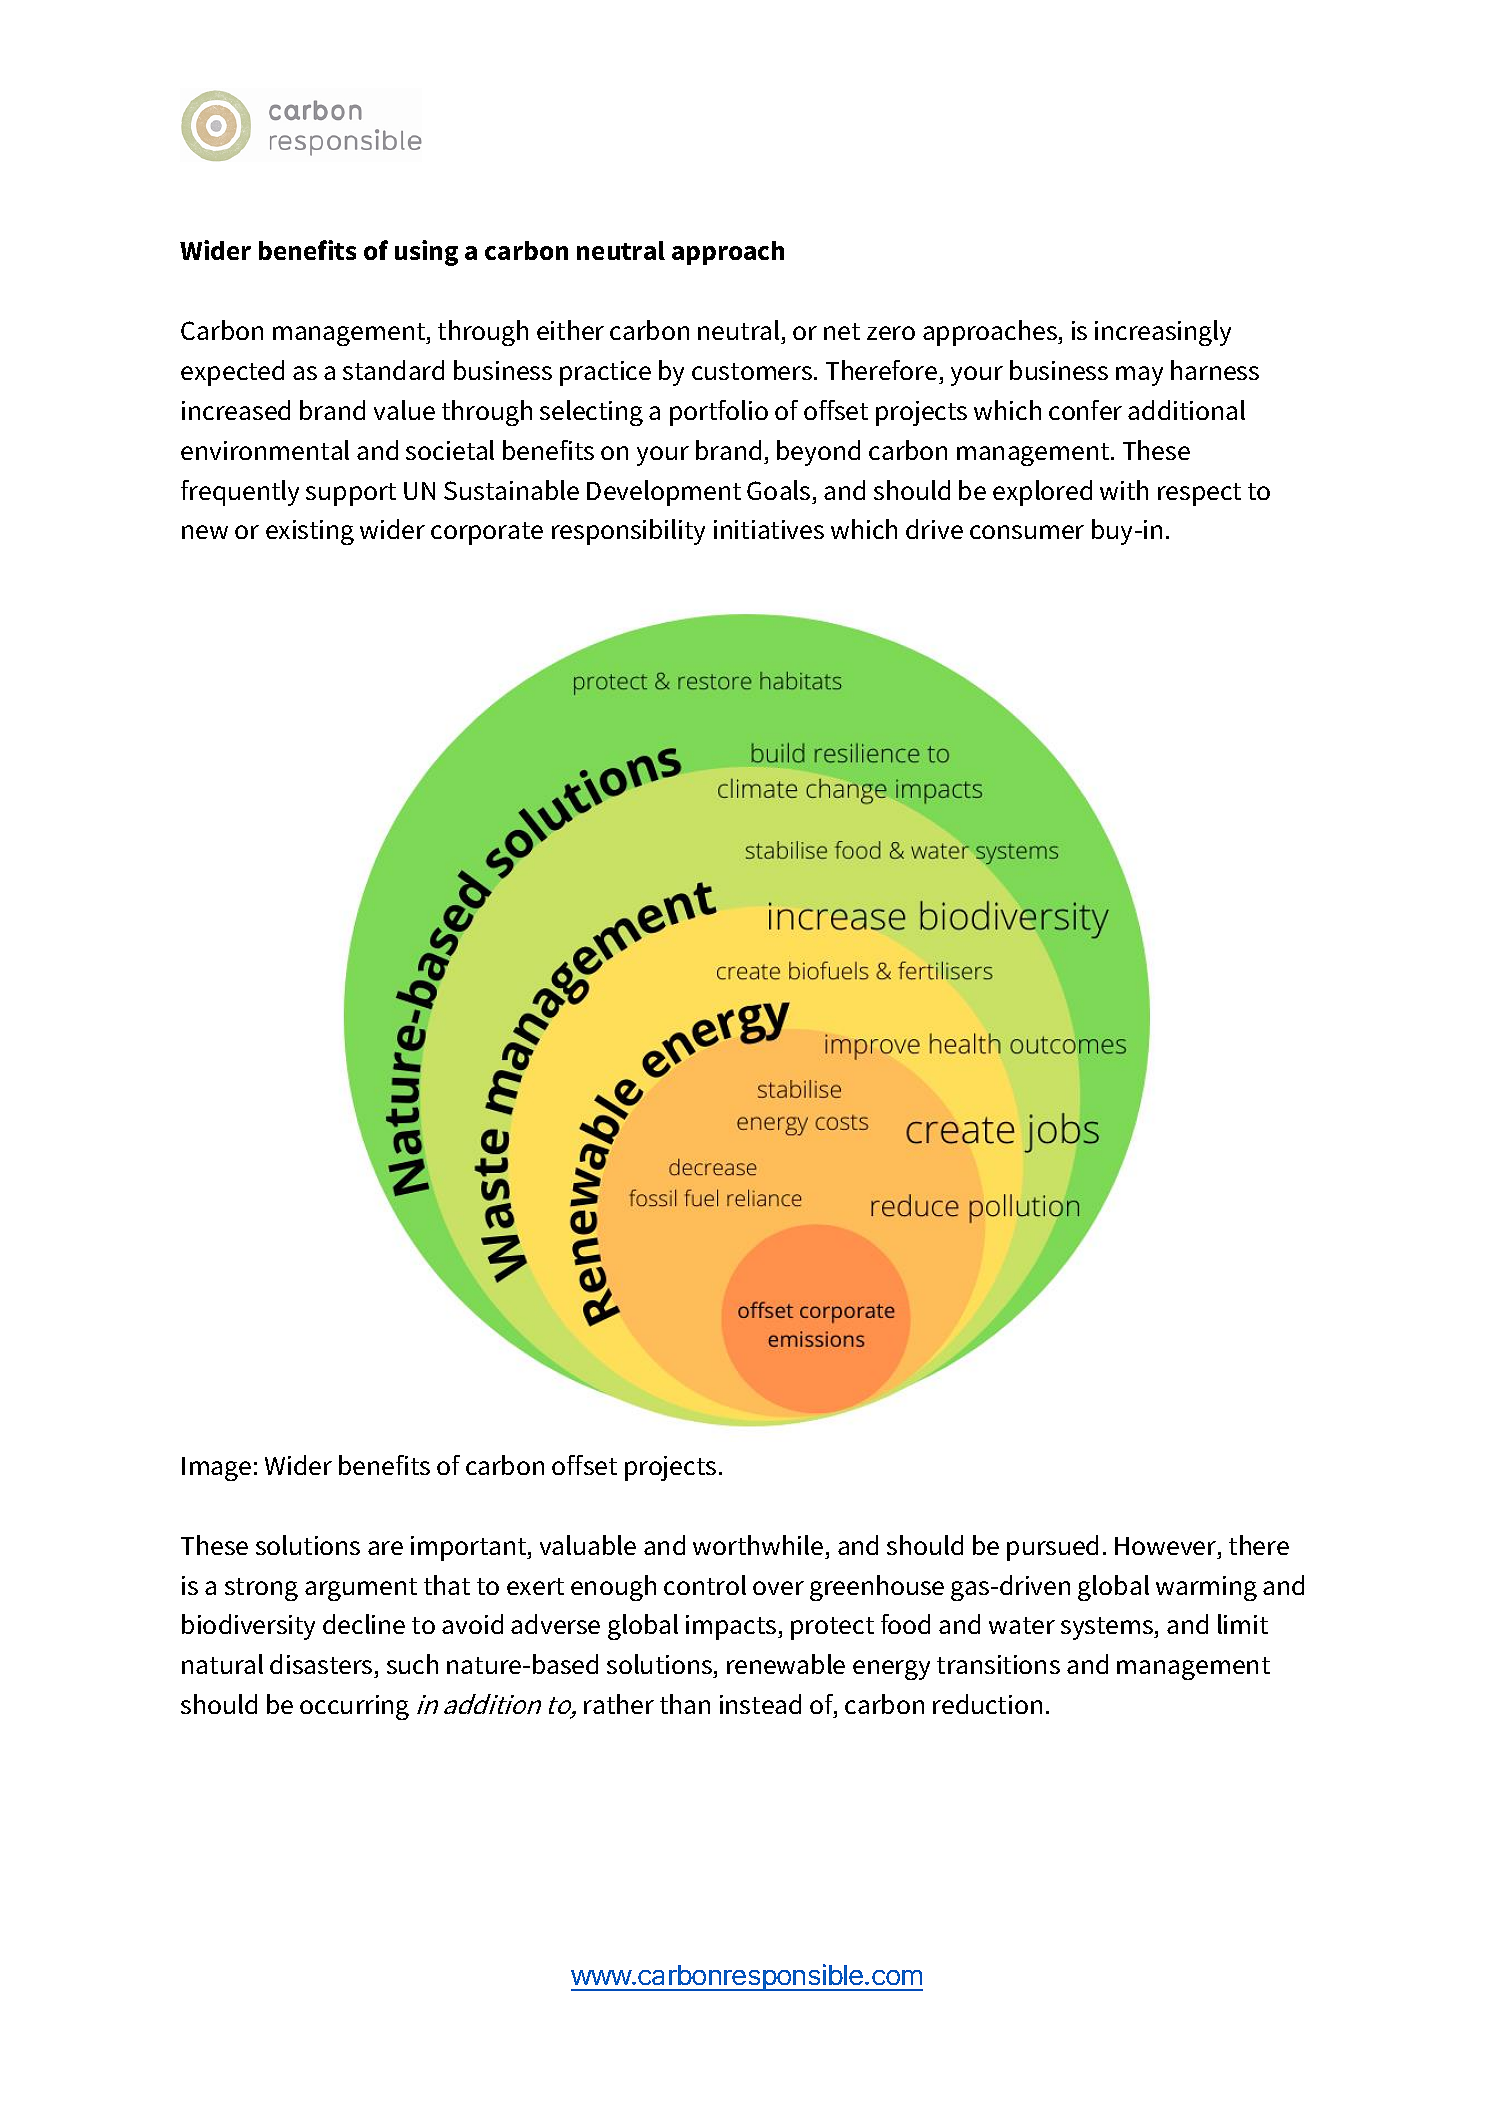  What do you see at coordinates (322, 1666) in the screenshot?
I see `disasters` at bounding box center [322, 1666].
